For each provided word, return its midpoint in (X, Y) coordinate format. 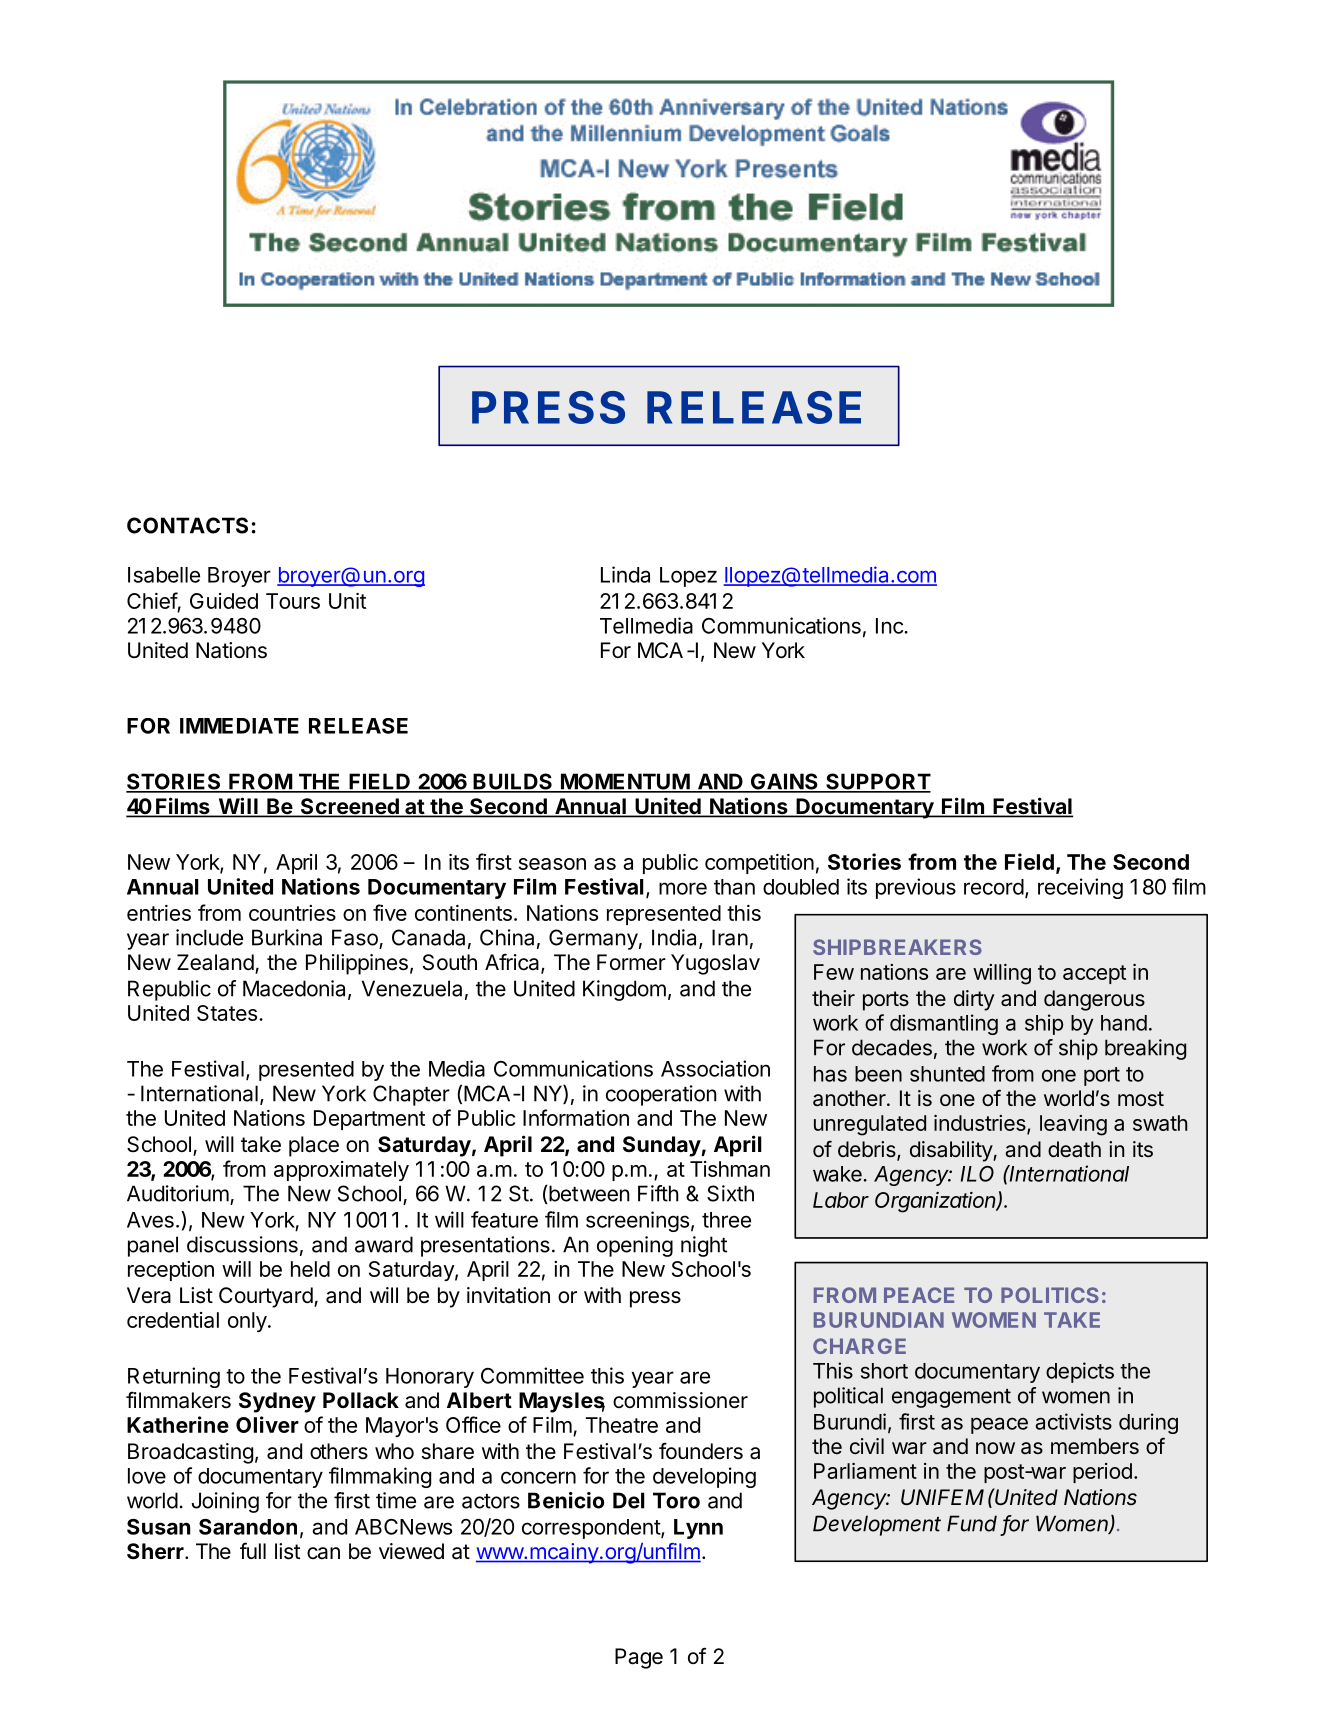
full (253, 1550)
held (310, 1269)
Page (639, 1658)
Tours (293, 601)
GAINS (784, 782)
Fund (972, 1523)
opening (635, 1246)
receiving (1080, 888)
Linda (625, 574)
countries (292, 913)
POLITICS (1050, 1295)
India (676, 938)
